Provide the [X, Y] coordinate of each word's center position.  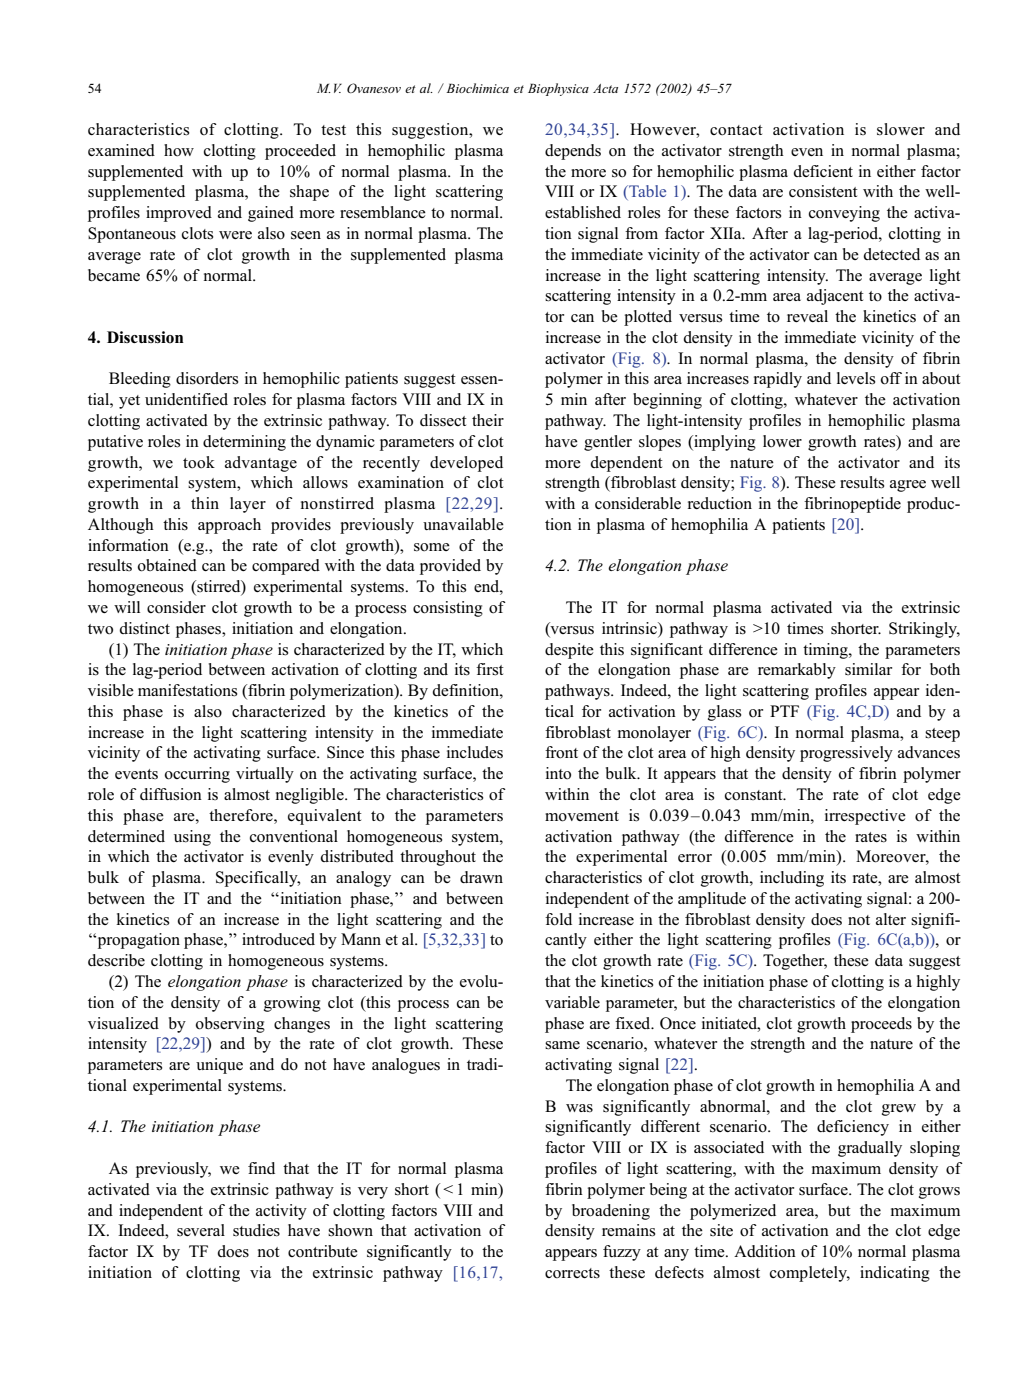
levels [856, 378]
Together [795, 962]
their [488, 420]
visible [111, 690]
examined [121, 150]
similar [868, 669]
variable [572, 1002]
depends [573, 152]
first [490, 669]
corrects [572, 1273]
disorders [207, 378]
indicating [895, 1274]
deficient [823, 171]
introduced [278, 939]
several [201, 1230]
